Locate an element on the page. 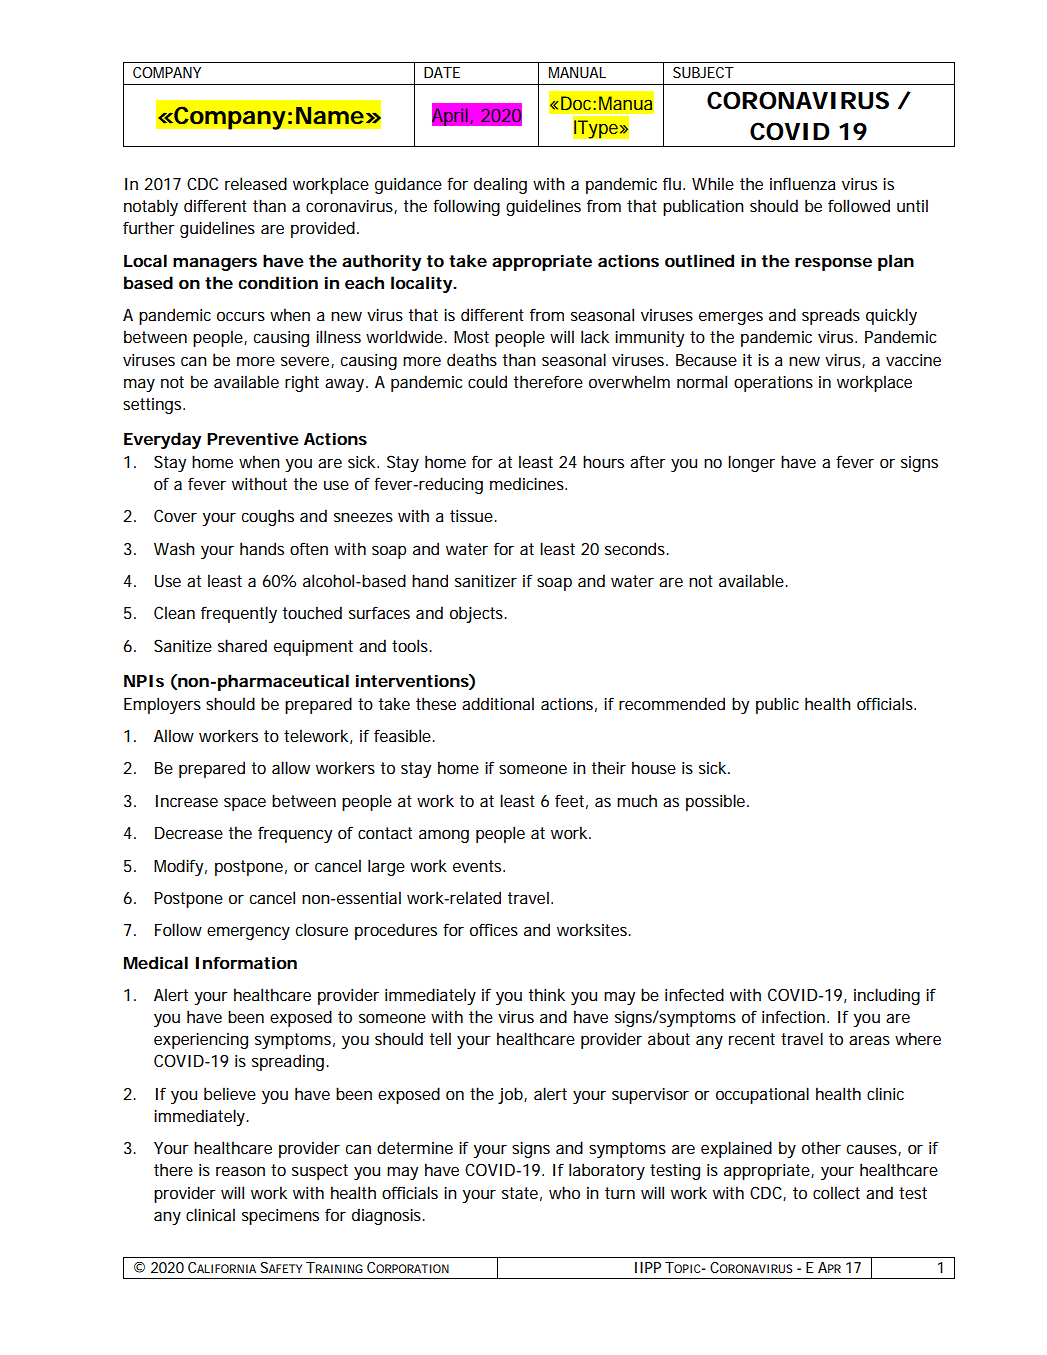 This page has height=1355, width=1047. reason is located at coordinates (240, 1171).
